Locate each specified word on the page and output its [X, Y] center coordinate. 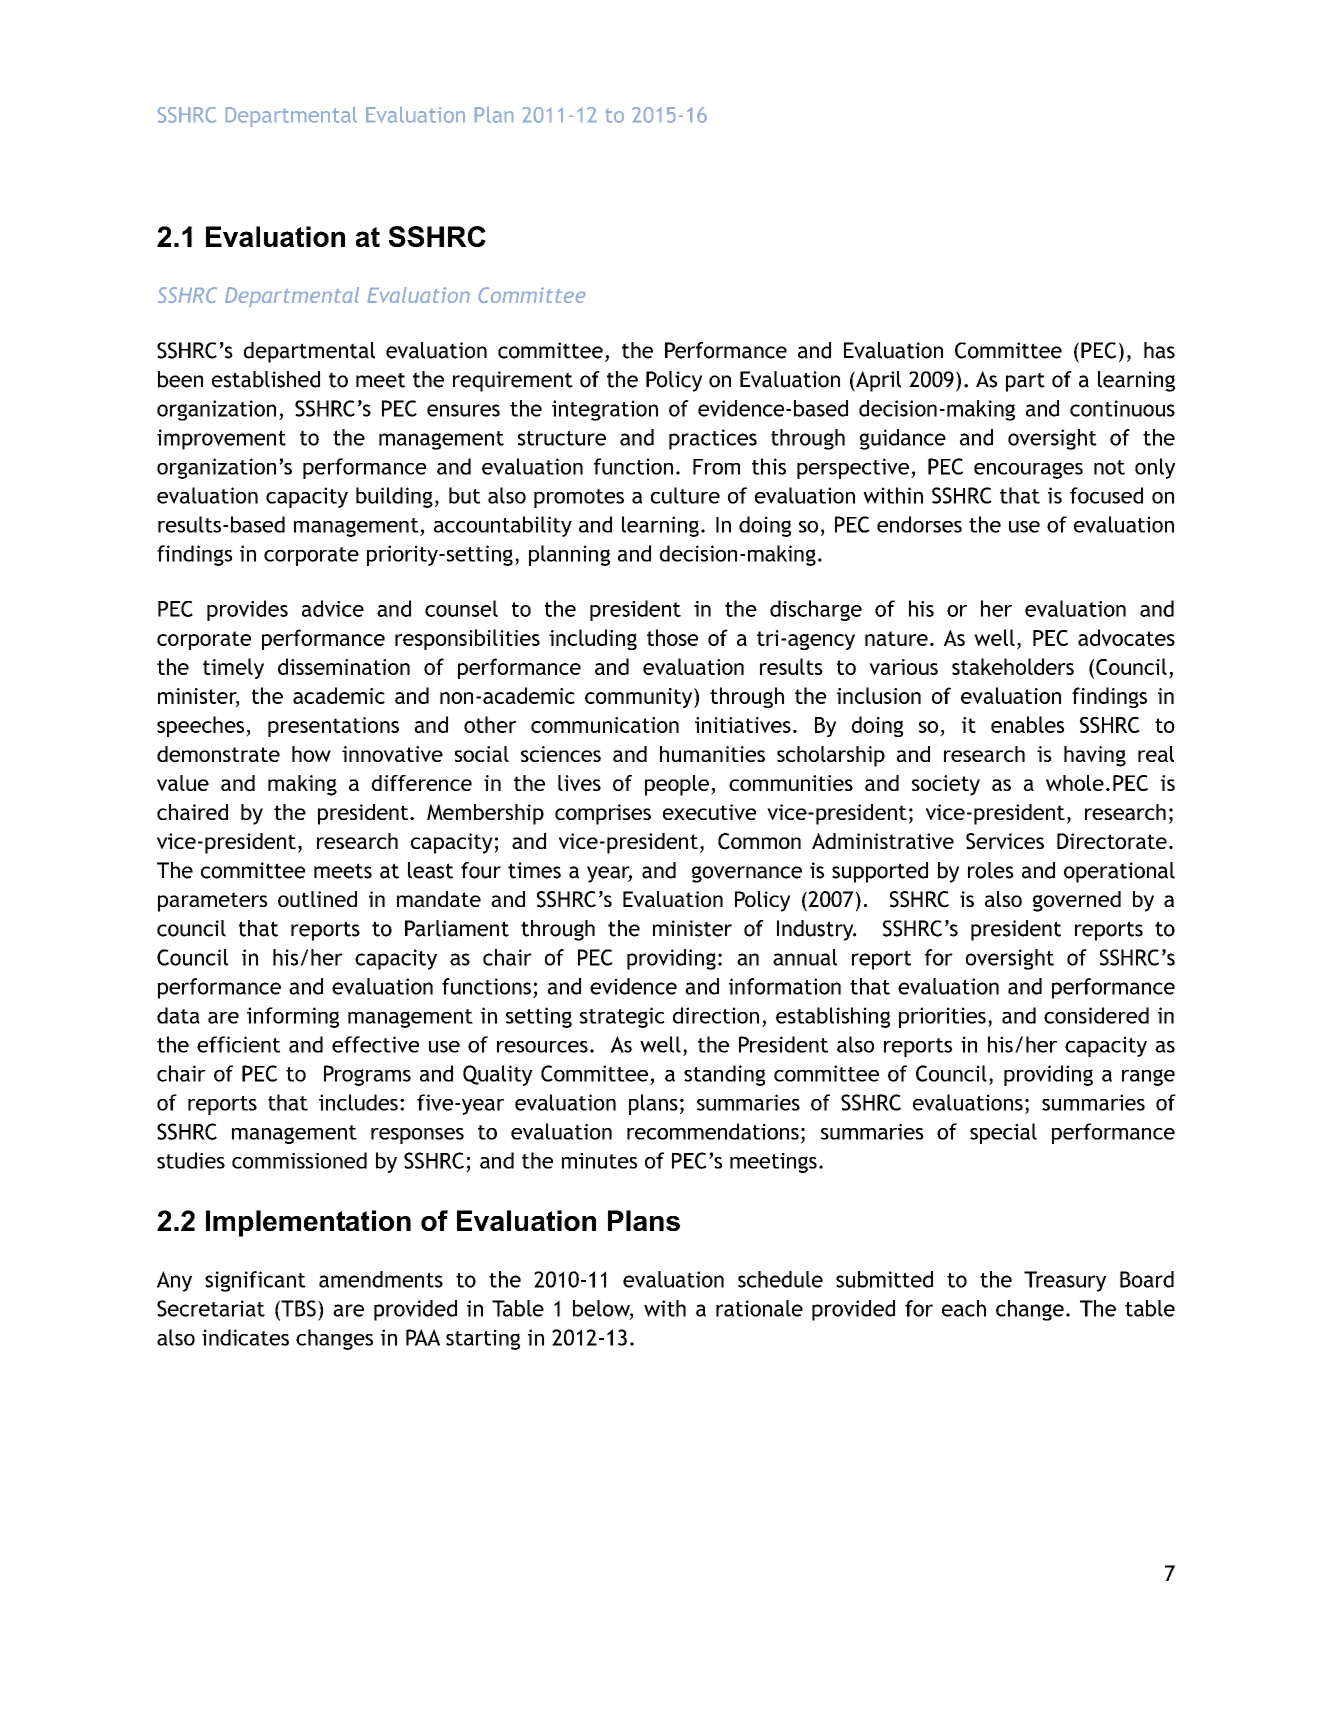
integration [605, 410]
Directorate [1112, 841]
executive [709, 812]
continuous [1122, 408]
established [266, 379]
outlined [317, 899]
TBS [297, 1308]
